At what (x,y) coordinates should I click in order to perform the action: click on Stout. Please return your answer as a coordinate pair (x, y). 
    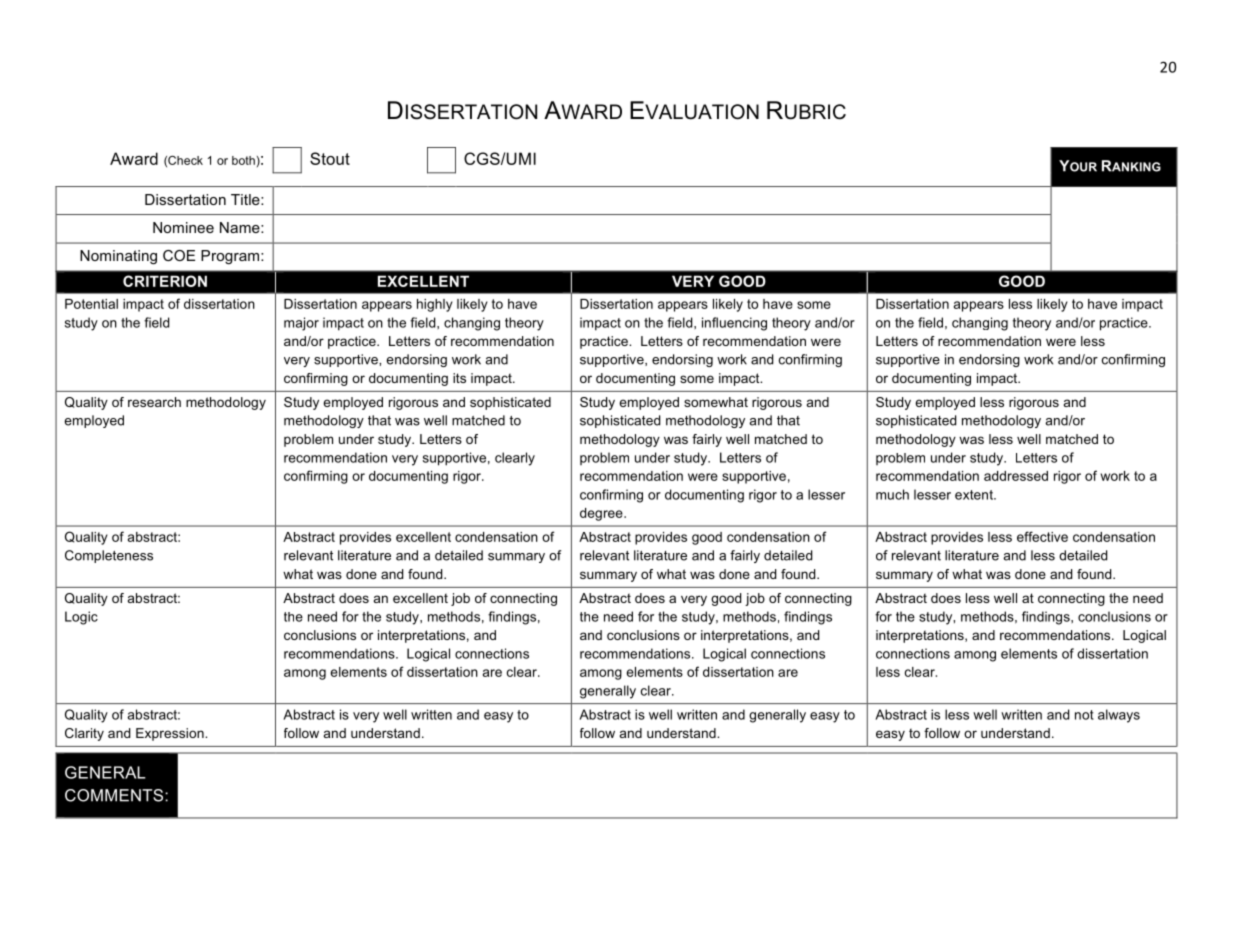
    Looking at the image, I should click on (330, 158).
